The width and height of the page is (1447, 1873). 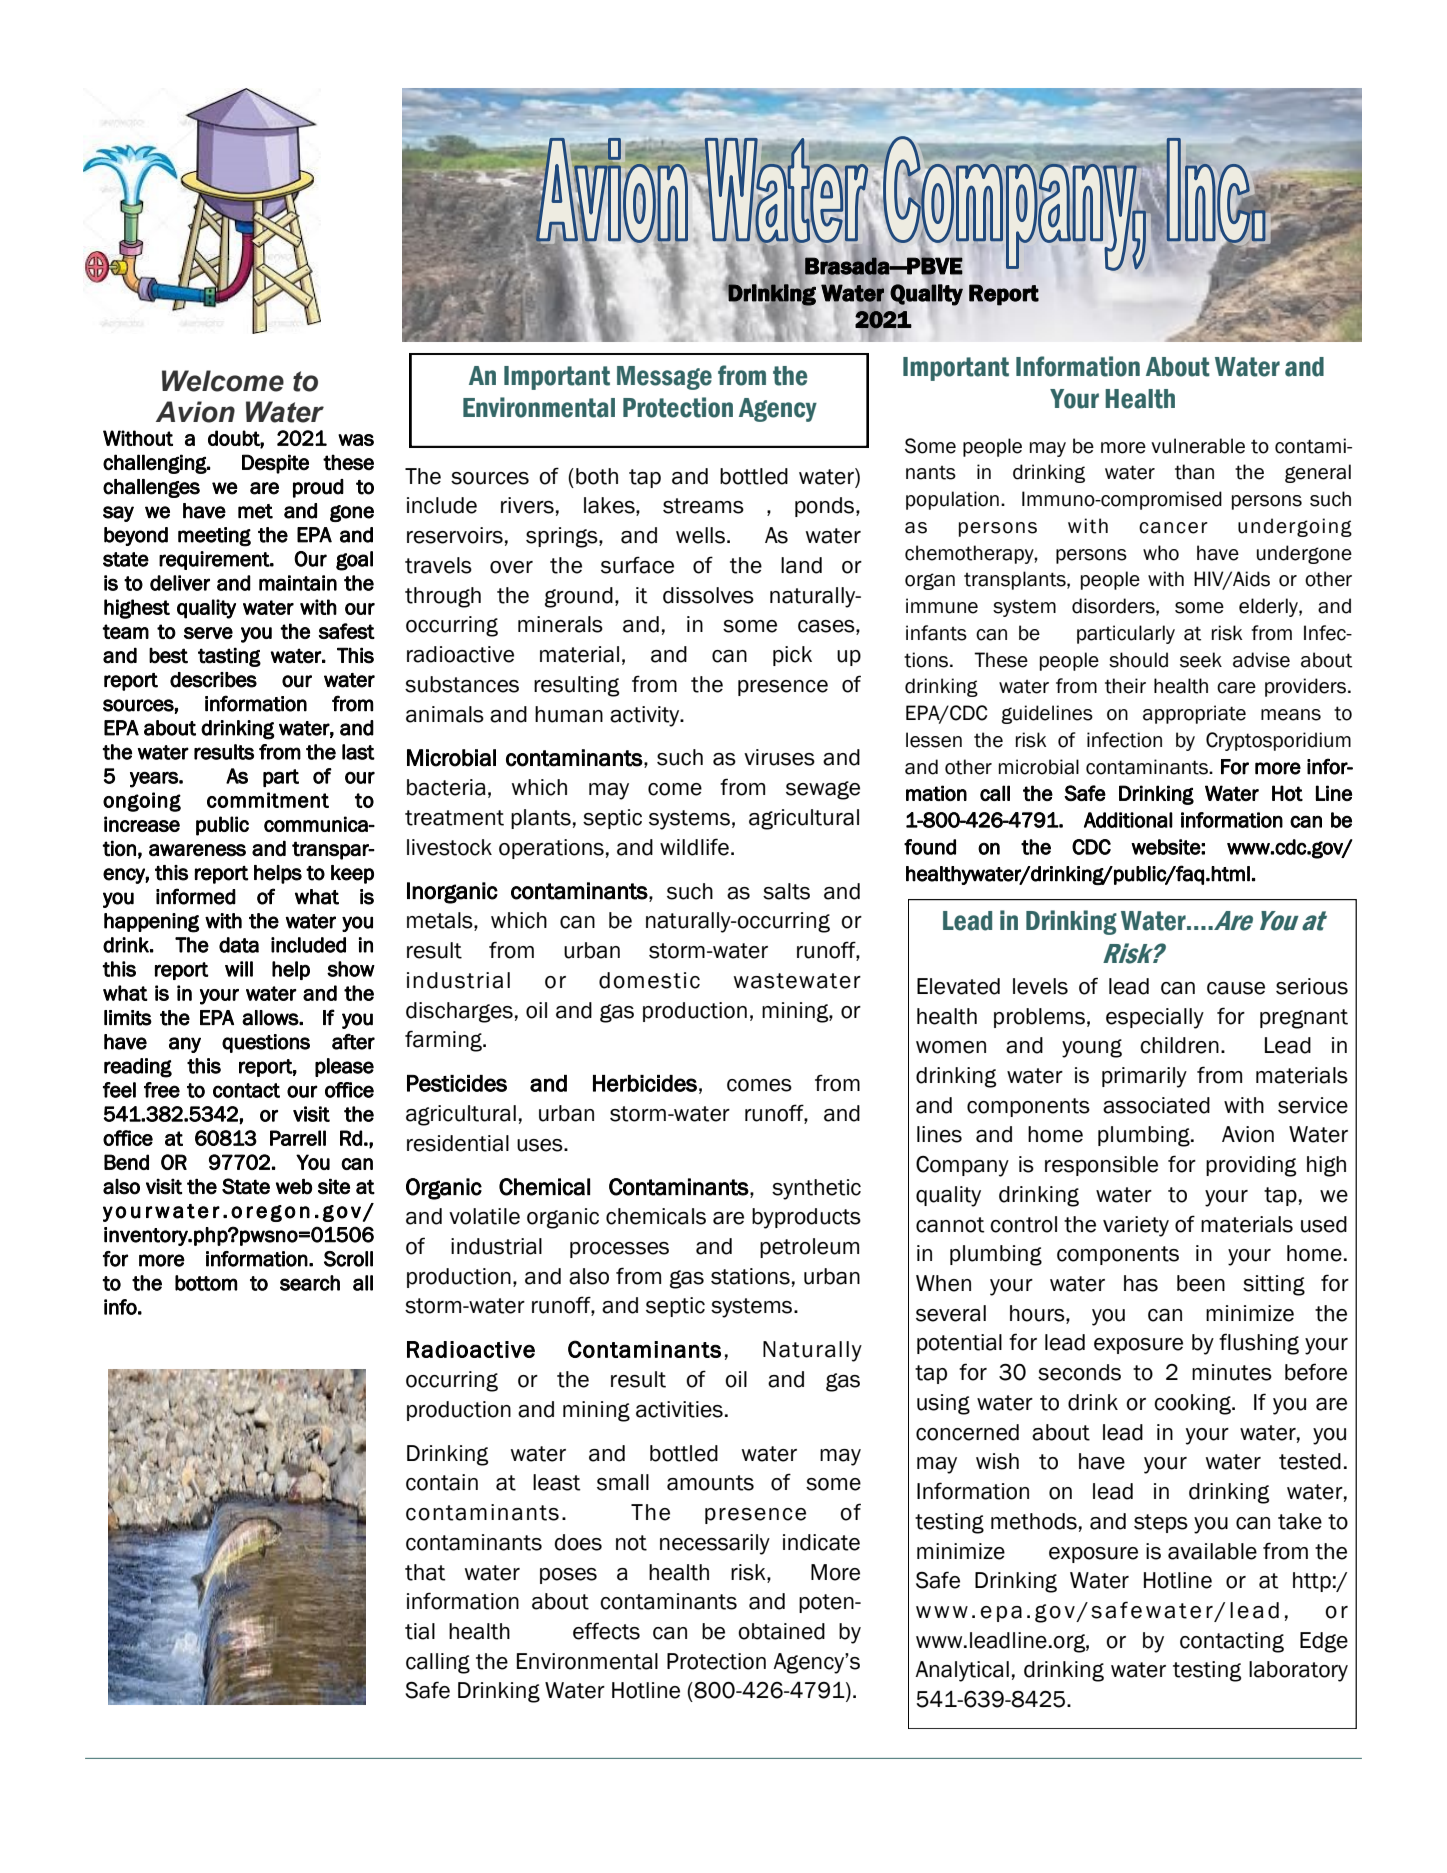 What do you see at coordinates (425, 1572) in the page?
I see `that` at bounding box center [425, 1572].
